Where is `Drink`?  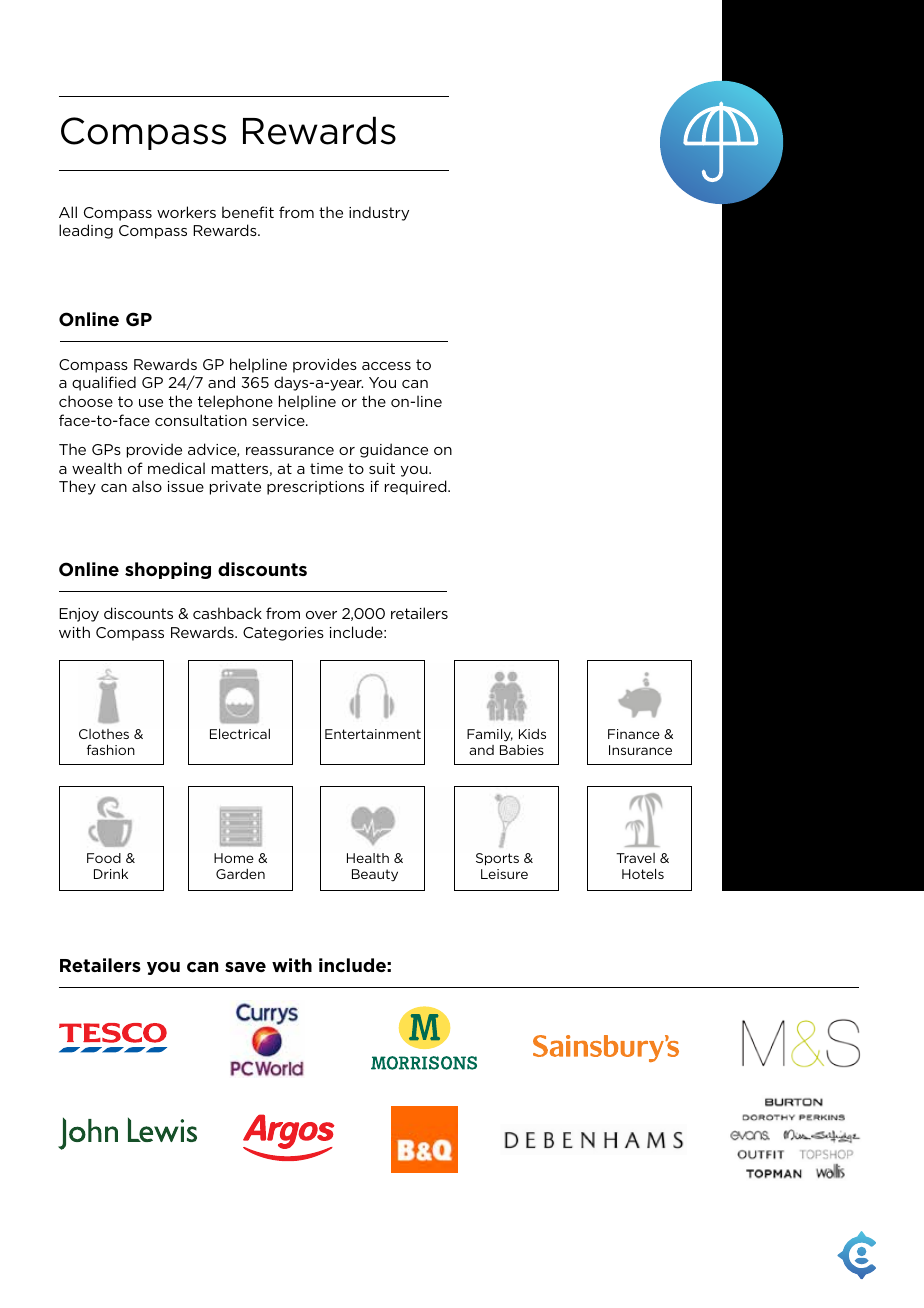 Drink is located at coordinates (111, 873).
